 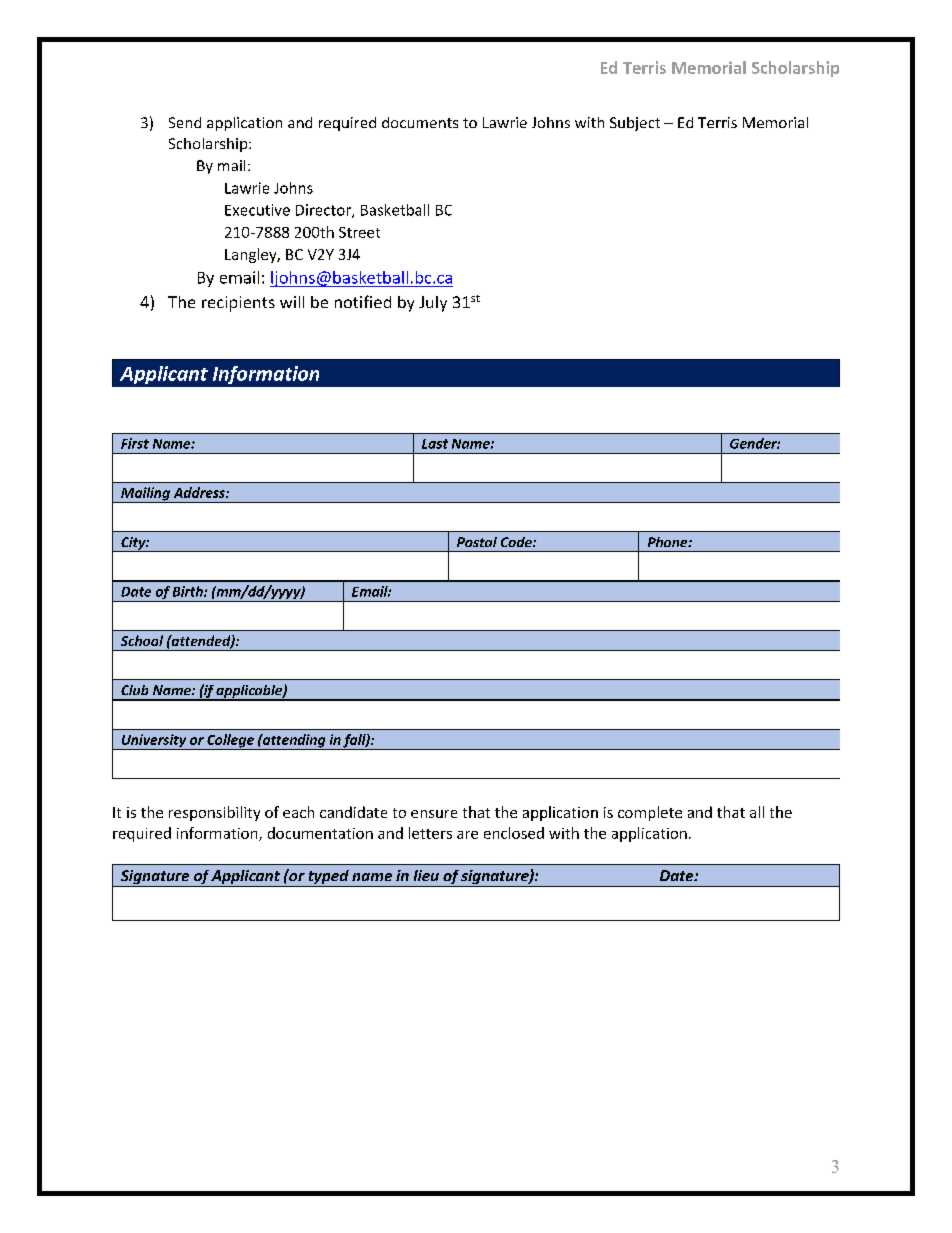 What do you see at coordinates (517, 542) in the page?
I see `Code` at bounding box center [517, 542].
